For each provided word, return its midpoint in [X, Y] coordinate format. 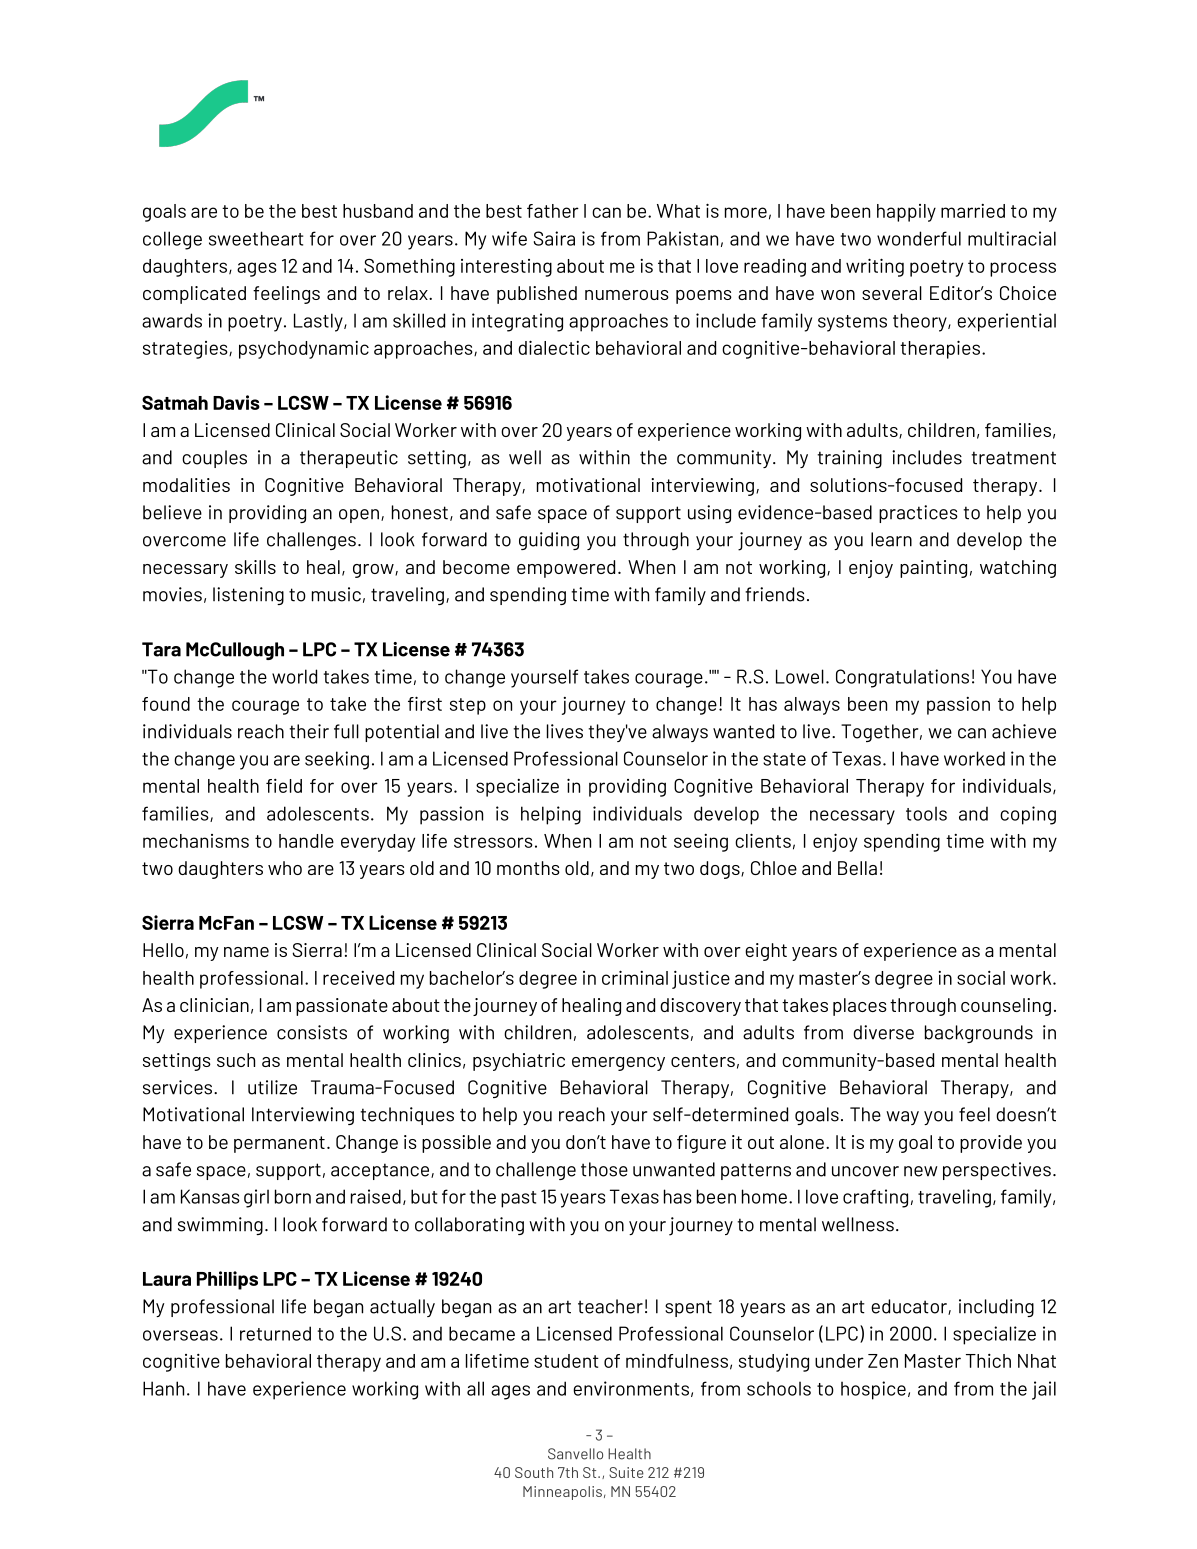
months [528, 868]
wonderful [919, 238]
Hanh [163, 1388]
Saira [554, 238]
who [285, 868]
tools [926, 813]
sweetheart [256, 238]
